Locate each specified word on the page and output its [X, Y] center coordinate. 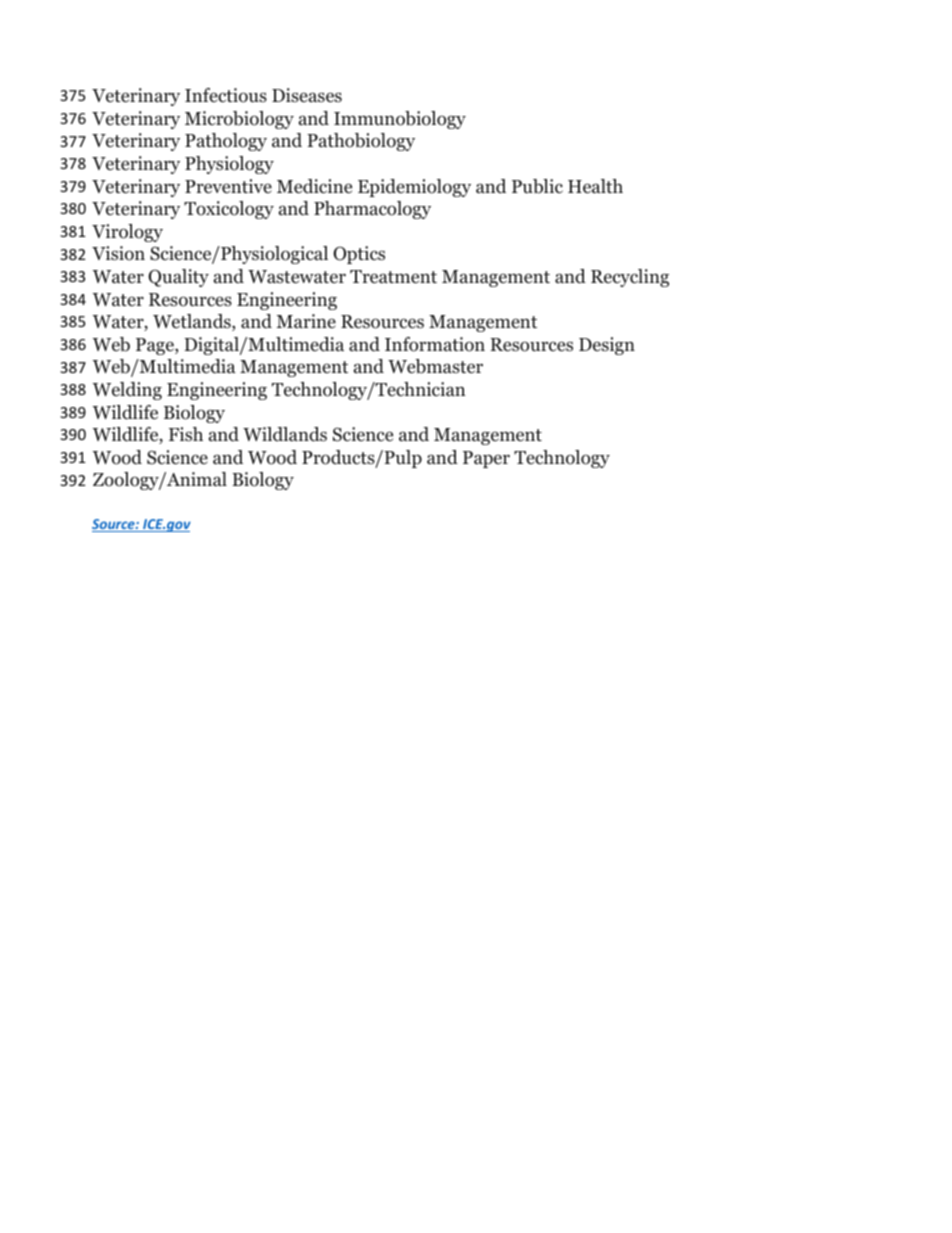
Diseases [307, 95]
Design [607, 346]
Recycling [630, 278]
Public [537, 186]
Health [595, 186]
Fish [186, 434]
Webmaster [435, 366]
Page [156, 346]
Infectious [226, 95]
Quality [178, 278]
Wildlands [285, 434]
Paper [486, 459]
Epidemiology [414, 188]
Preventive [228, 186]
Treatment [393, 277]
